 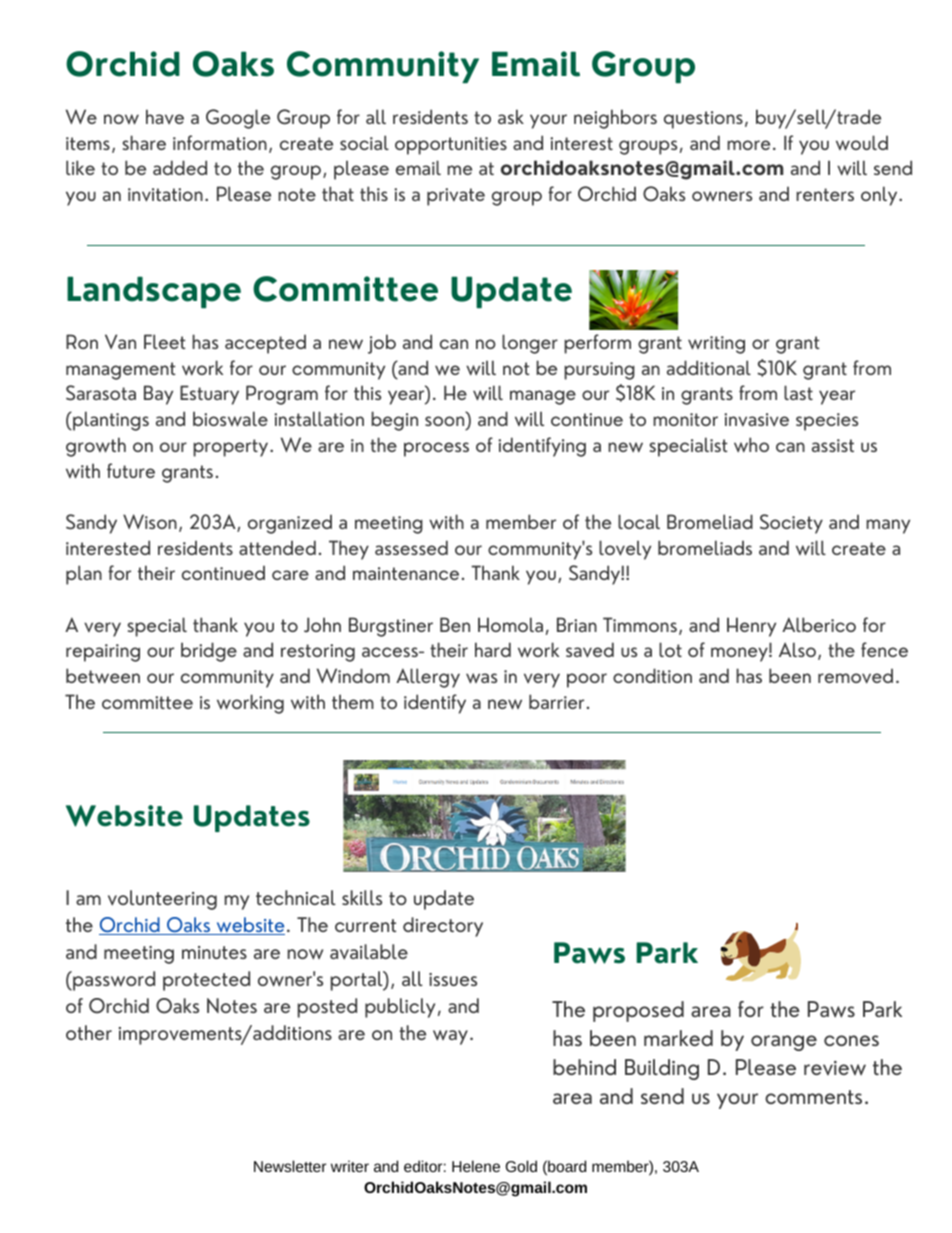 I want to click on comments, so click(x=813, y=1097).
